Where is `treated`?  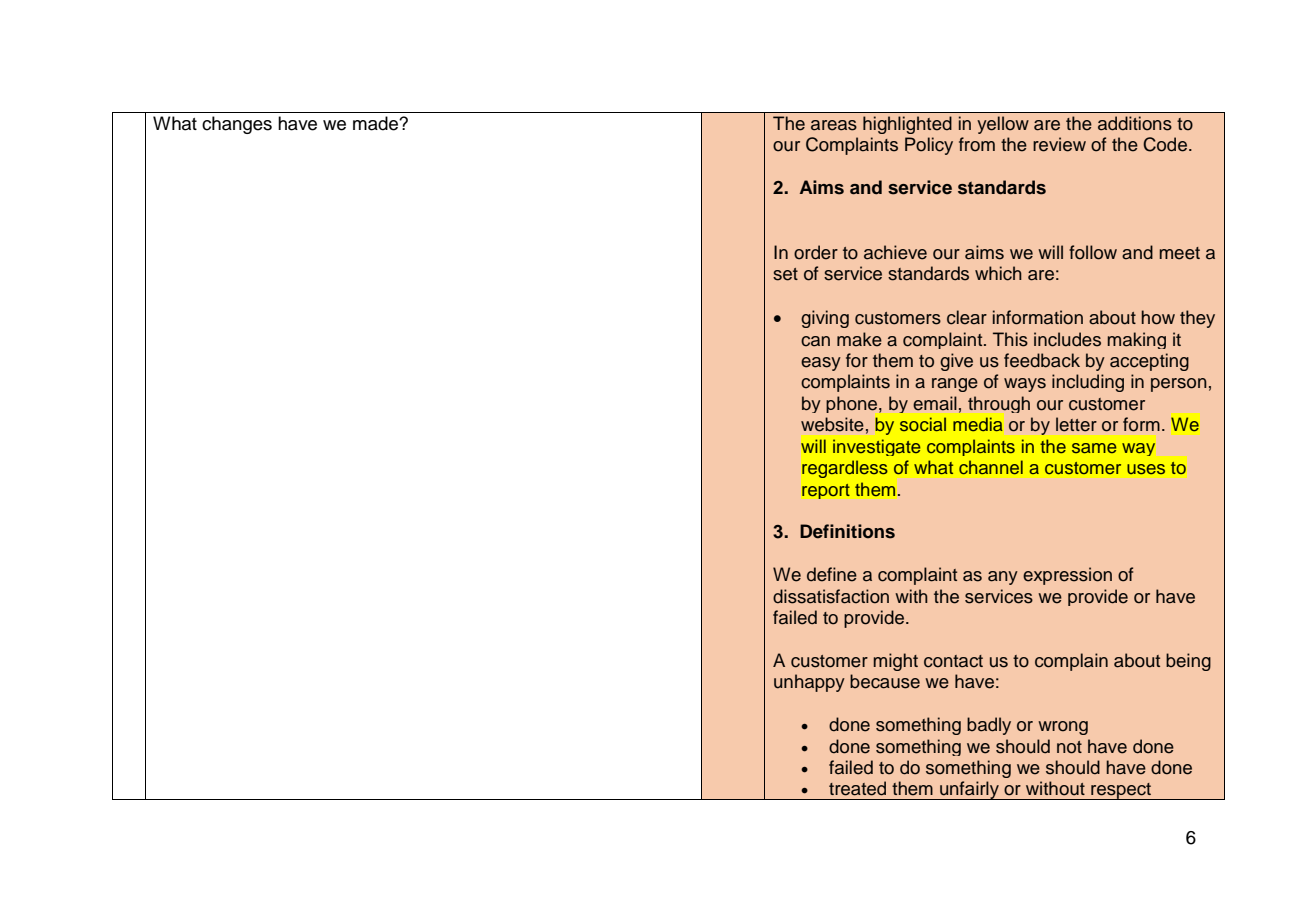 treated is located at coordinates (857, 788).
